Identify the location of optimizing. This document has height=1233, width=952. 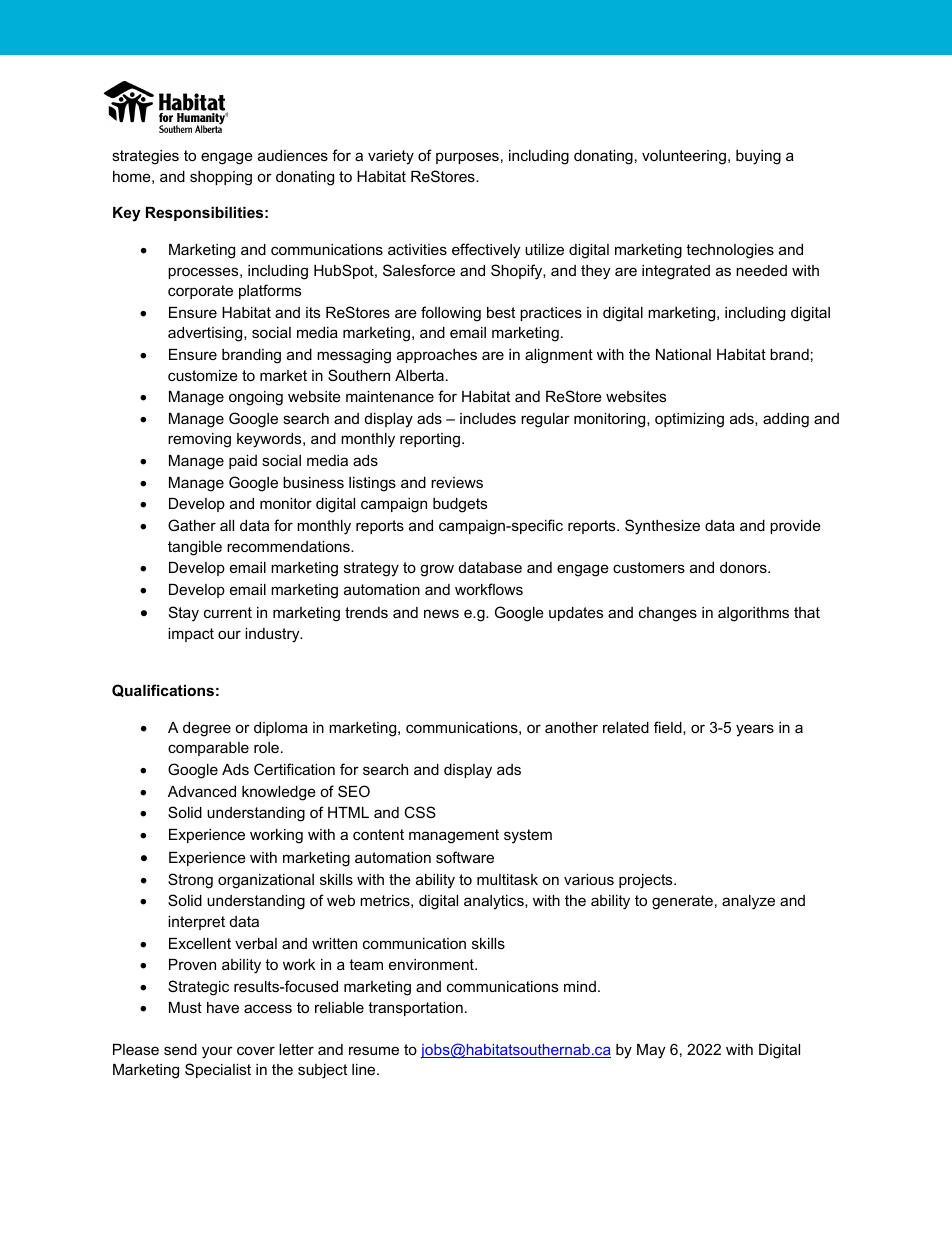
(689, 420).
